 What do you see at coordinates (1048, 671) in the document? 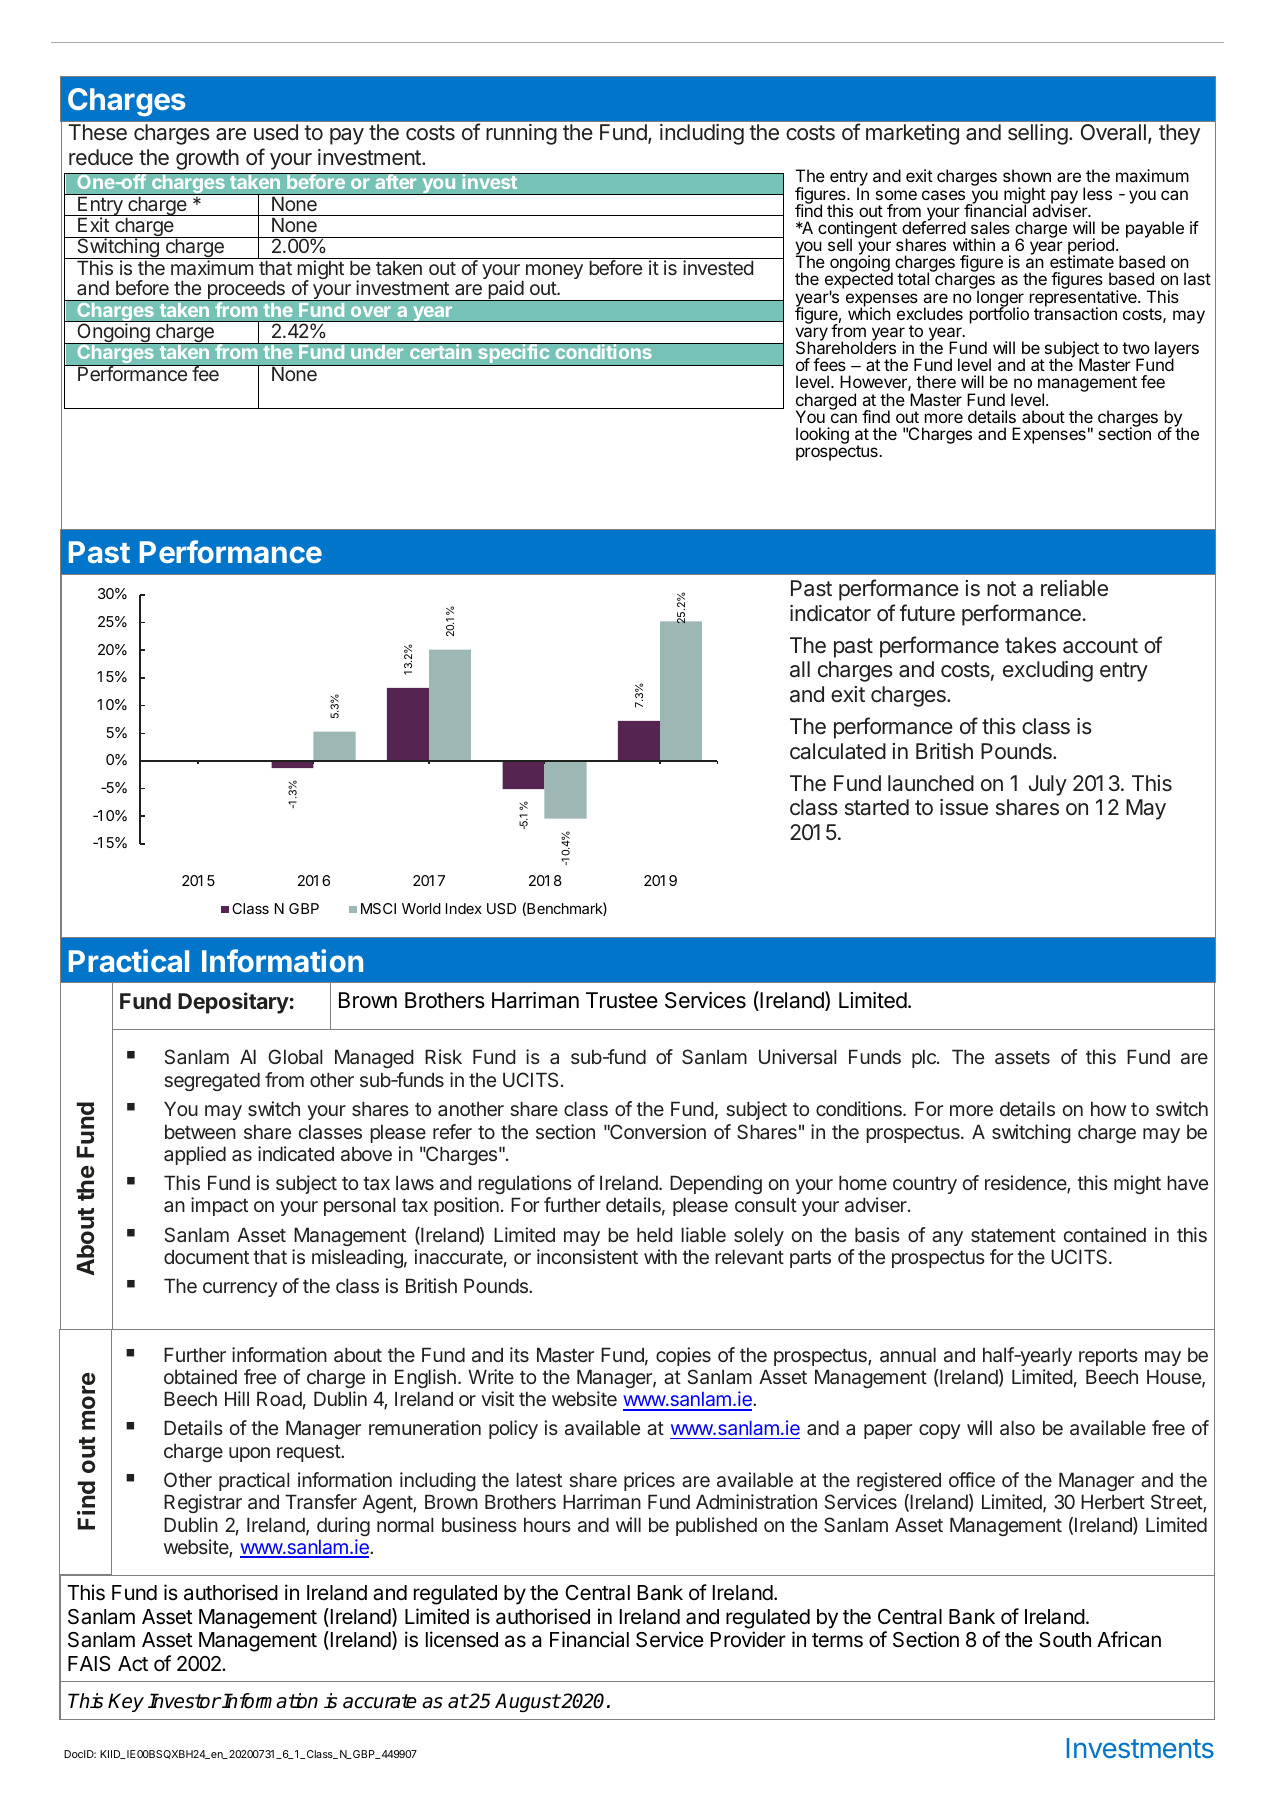
I see `excluding` at bounding box center [1048, 671].
